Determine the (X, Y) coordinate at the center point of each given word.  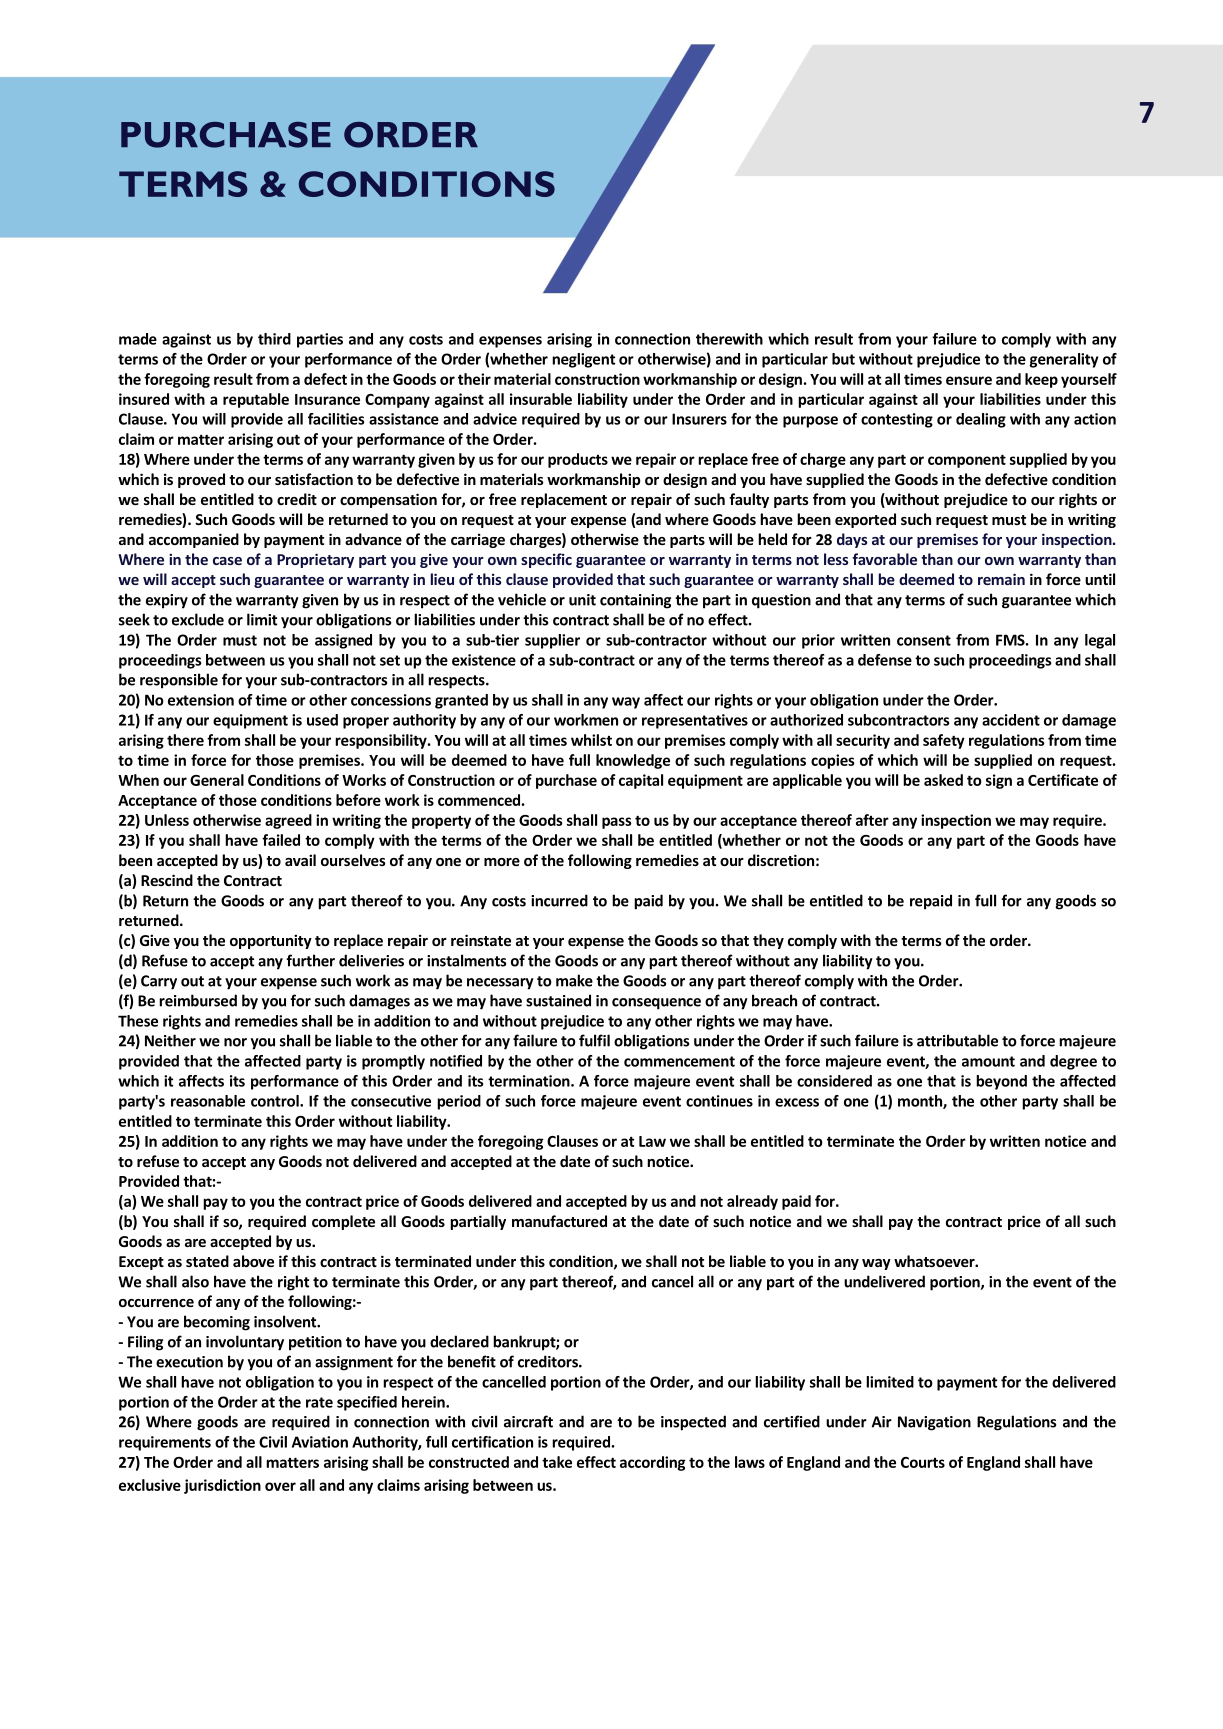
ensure (969, 380)
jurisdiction (222, 1486)
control (276, 1101)
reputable (256, 400)
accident (1011, 720)
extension (201, 700)
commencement (679, 1061)
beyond (1001, 1082)
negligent (583, 360)
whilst (591, 740)
